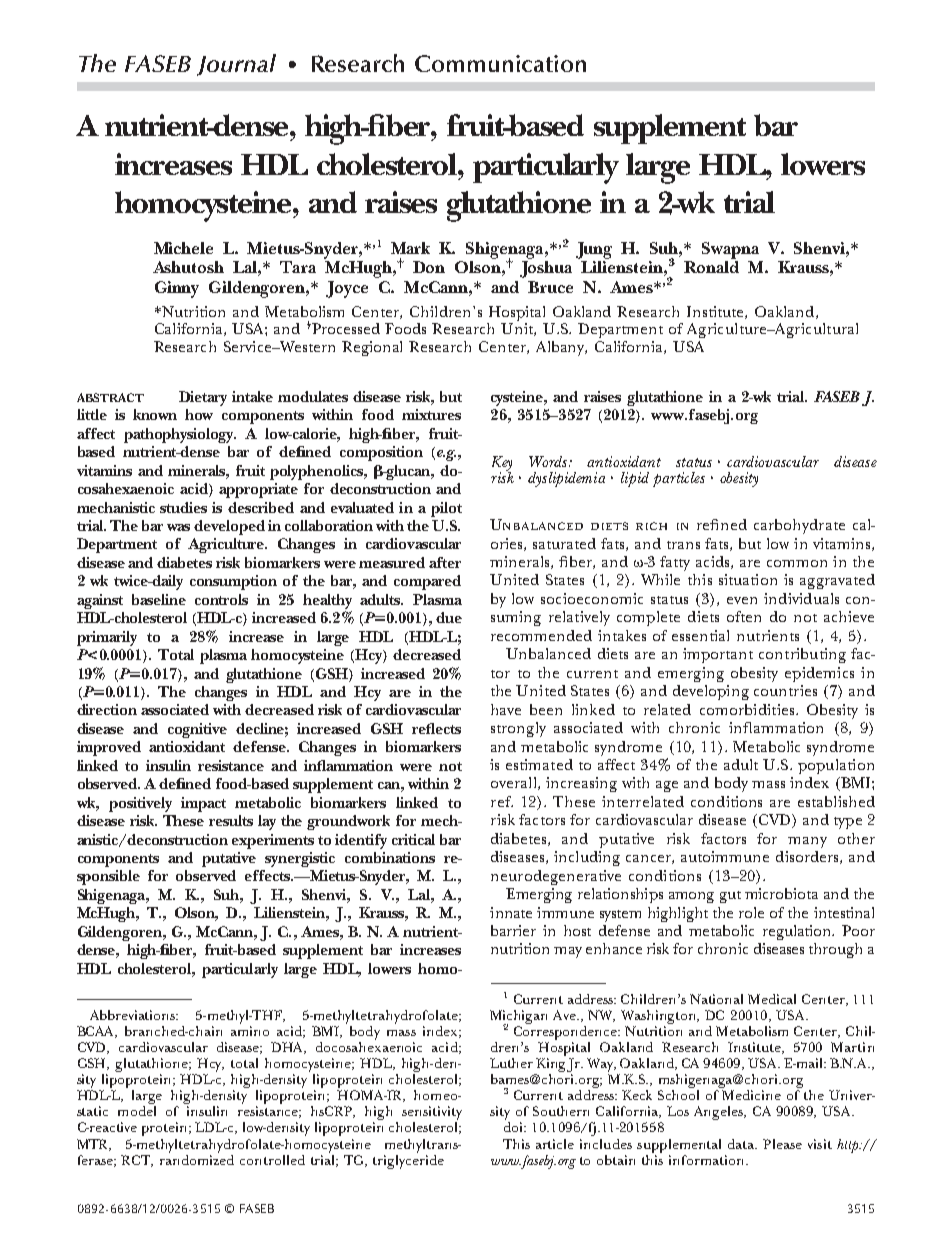 This image has height=1256, width=952. I want to click on Journal, so click(236, 65).
